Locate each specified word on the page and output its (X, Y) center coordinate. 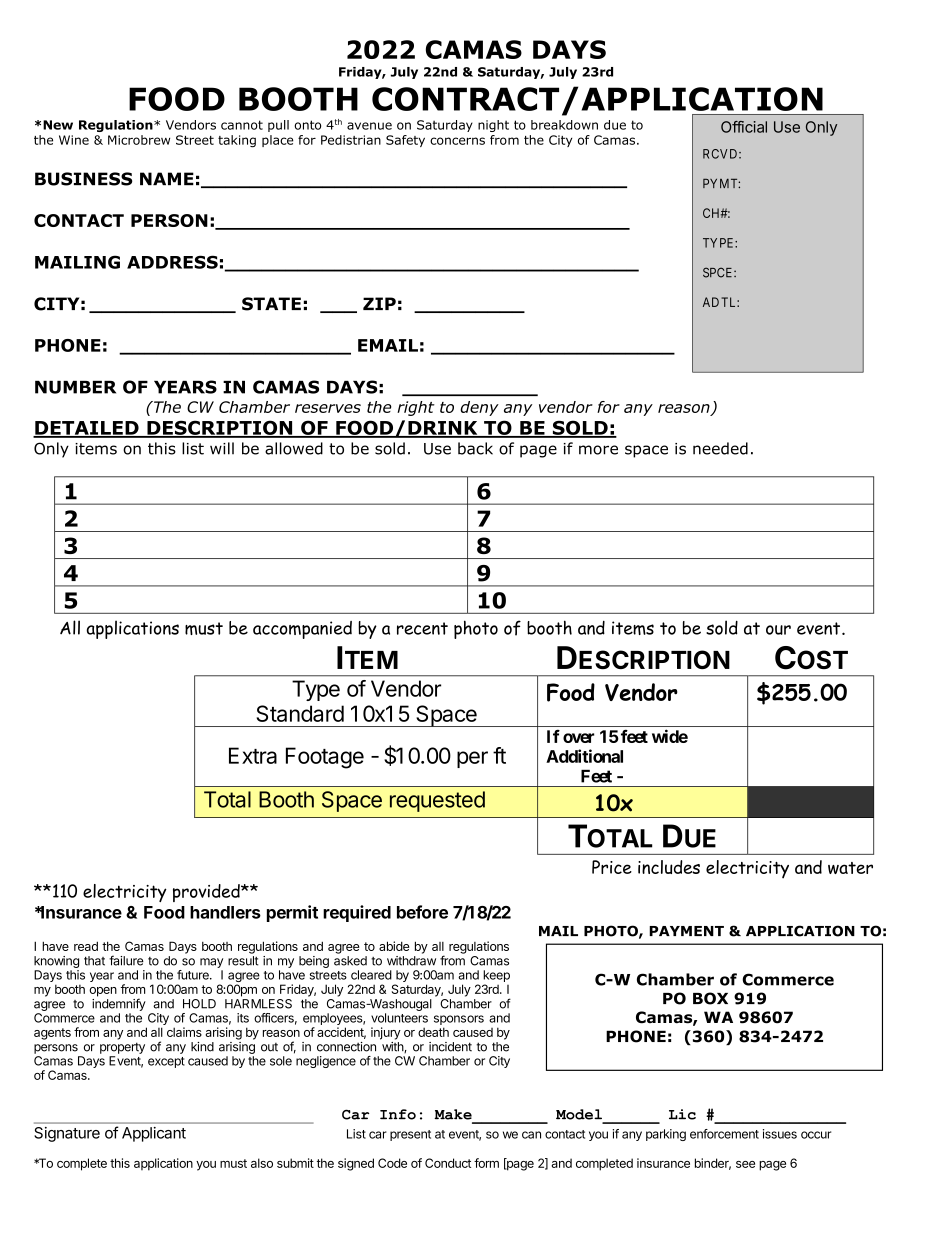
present (410, 1135)
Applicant (154, 1134)
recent (422, 628)
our (778, 630)
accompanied (302, 630)
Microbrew (139, 140)
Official (744, 127)
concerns (457, 141)
